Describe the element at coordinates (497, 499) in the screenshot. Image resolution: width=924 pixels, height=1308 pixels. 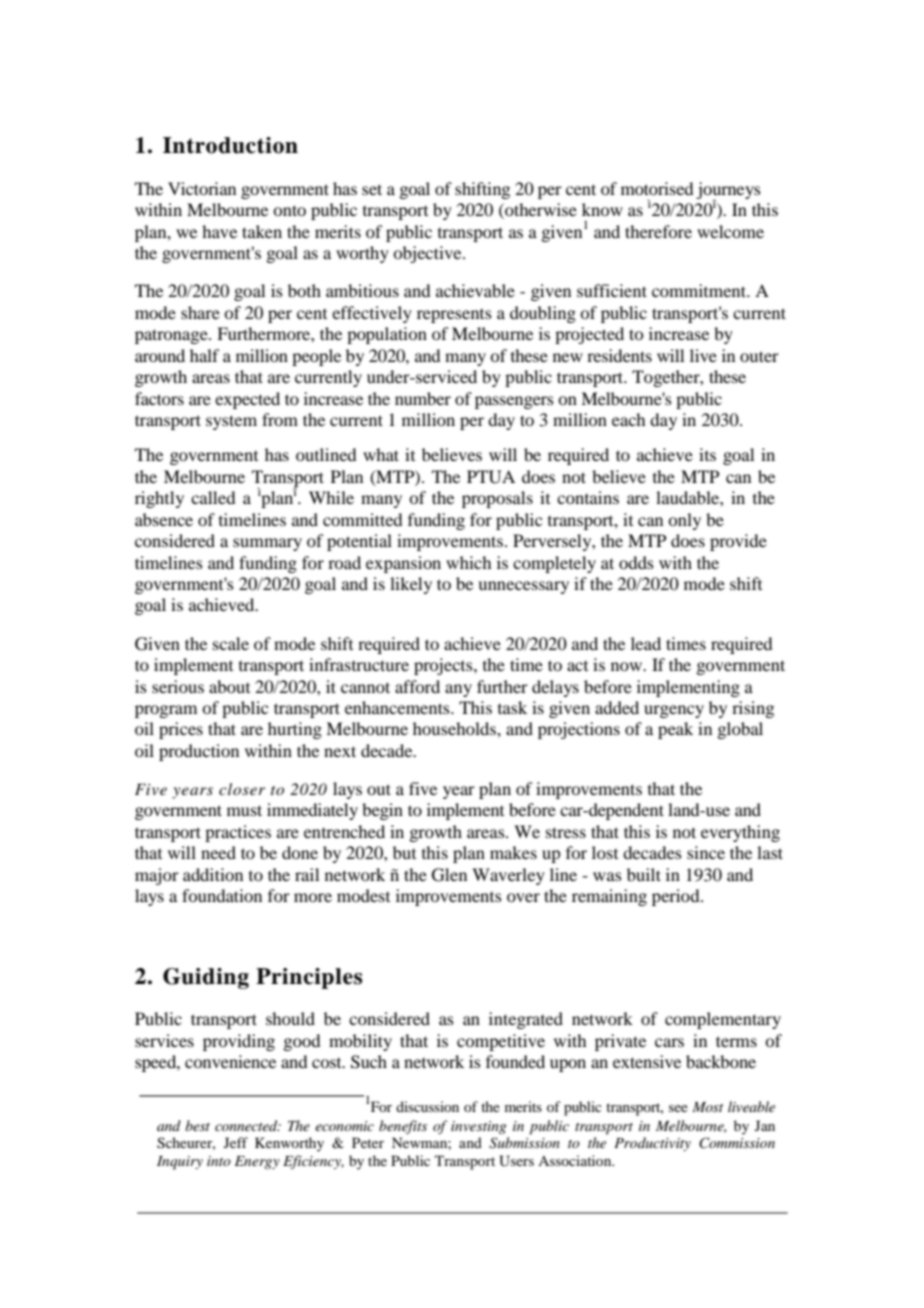
I see `proposals` at that location.
